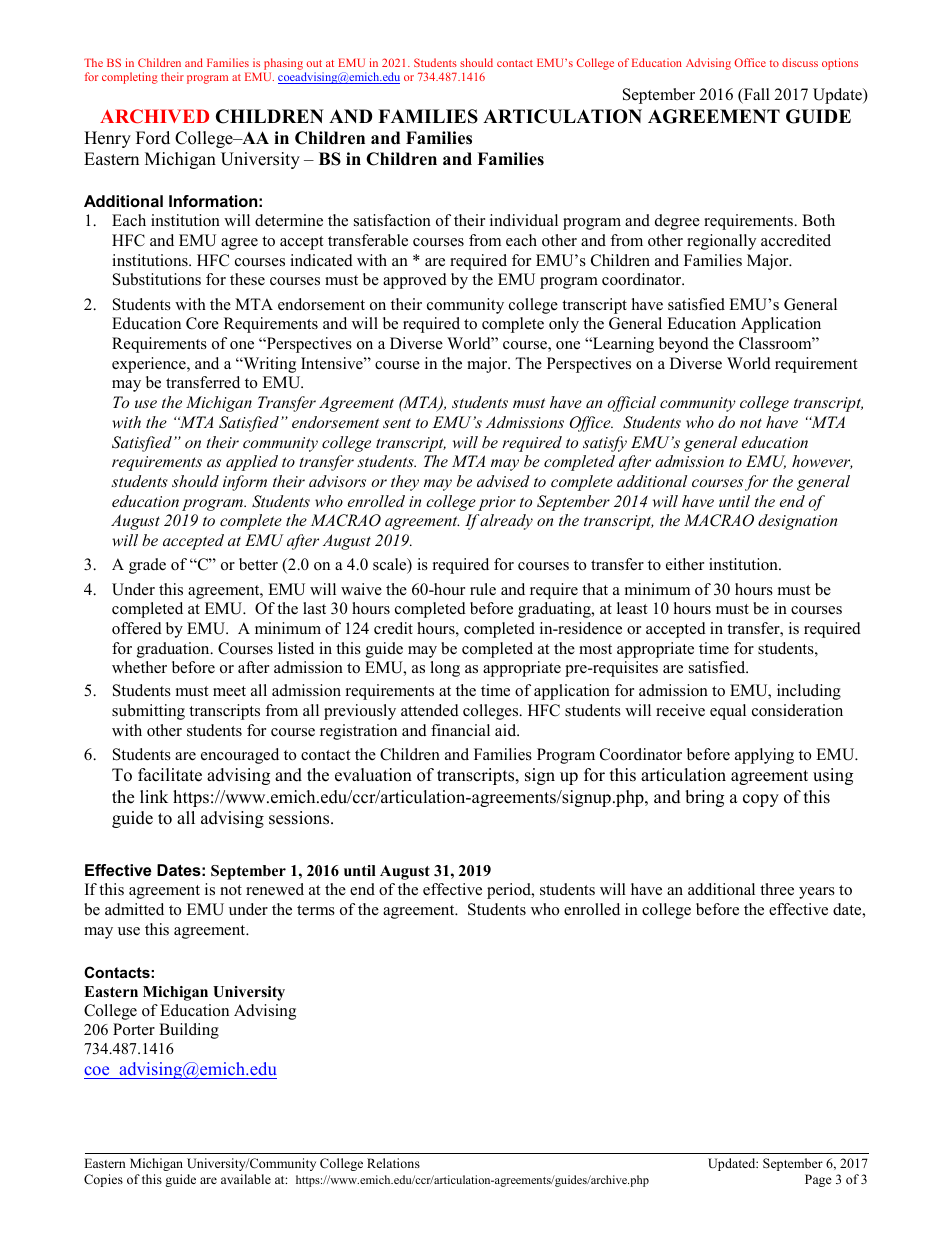 This screenshot has height=1233, width=952. Describe the element at coordinates (130, 78) in the screenshot. I see `completing` at that location.
